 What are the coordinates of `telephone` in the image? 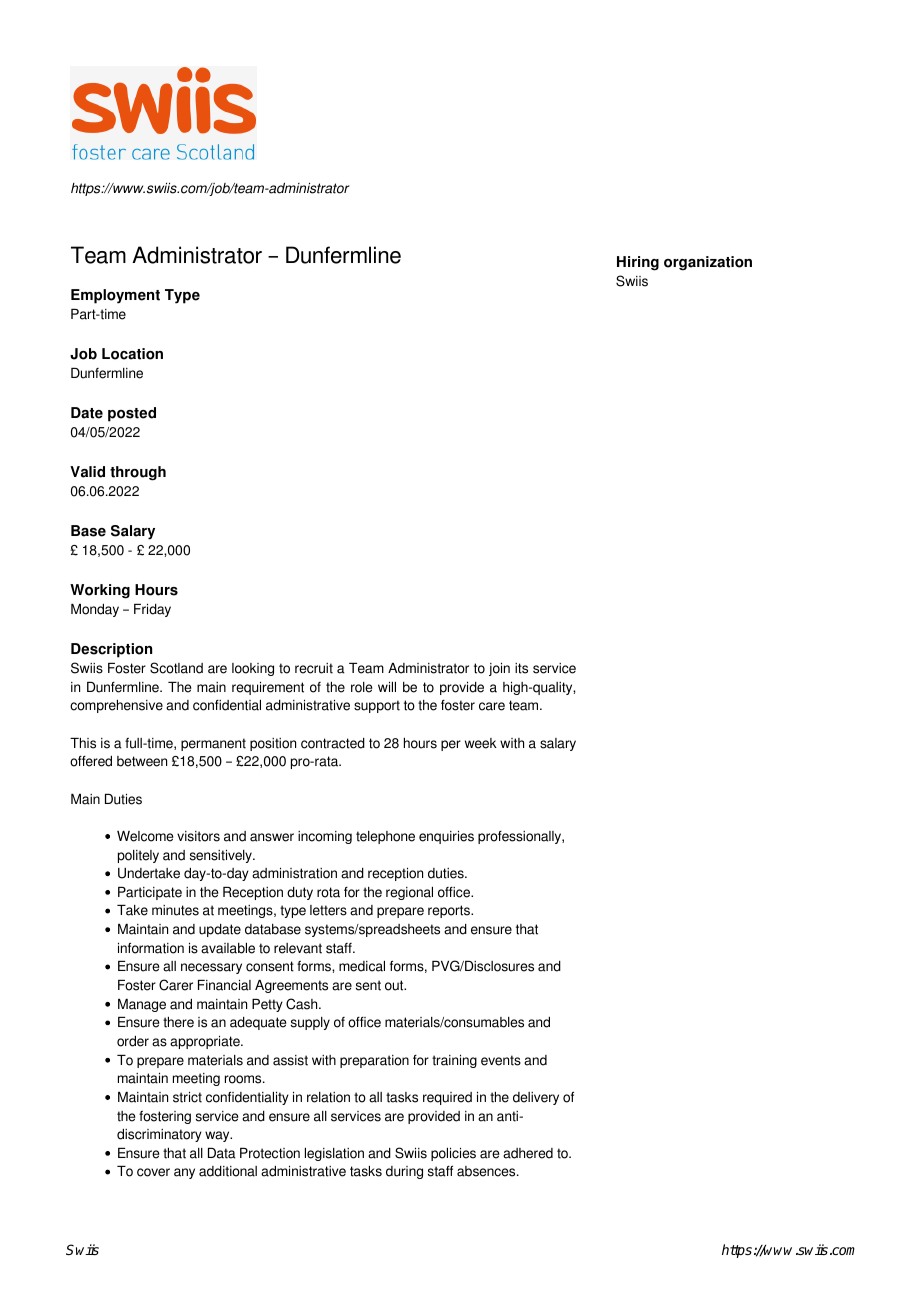 It's located at (385, 837).
